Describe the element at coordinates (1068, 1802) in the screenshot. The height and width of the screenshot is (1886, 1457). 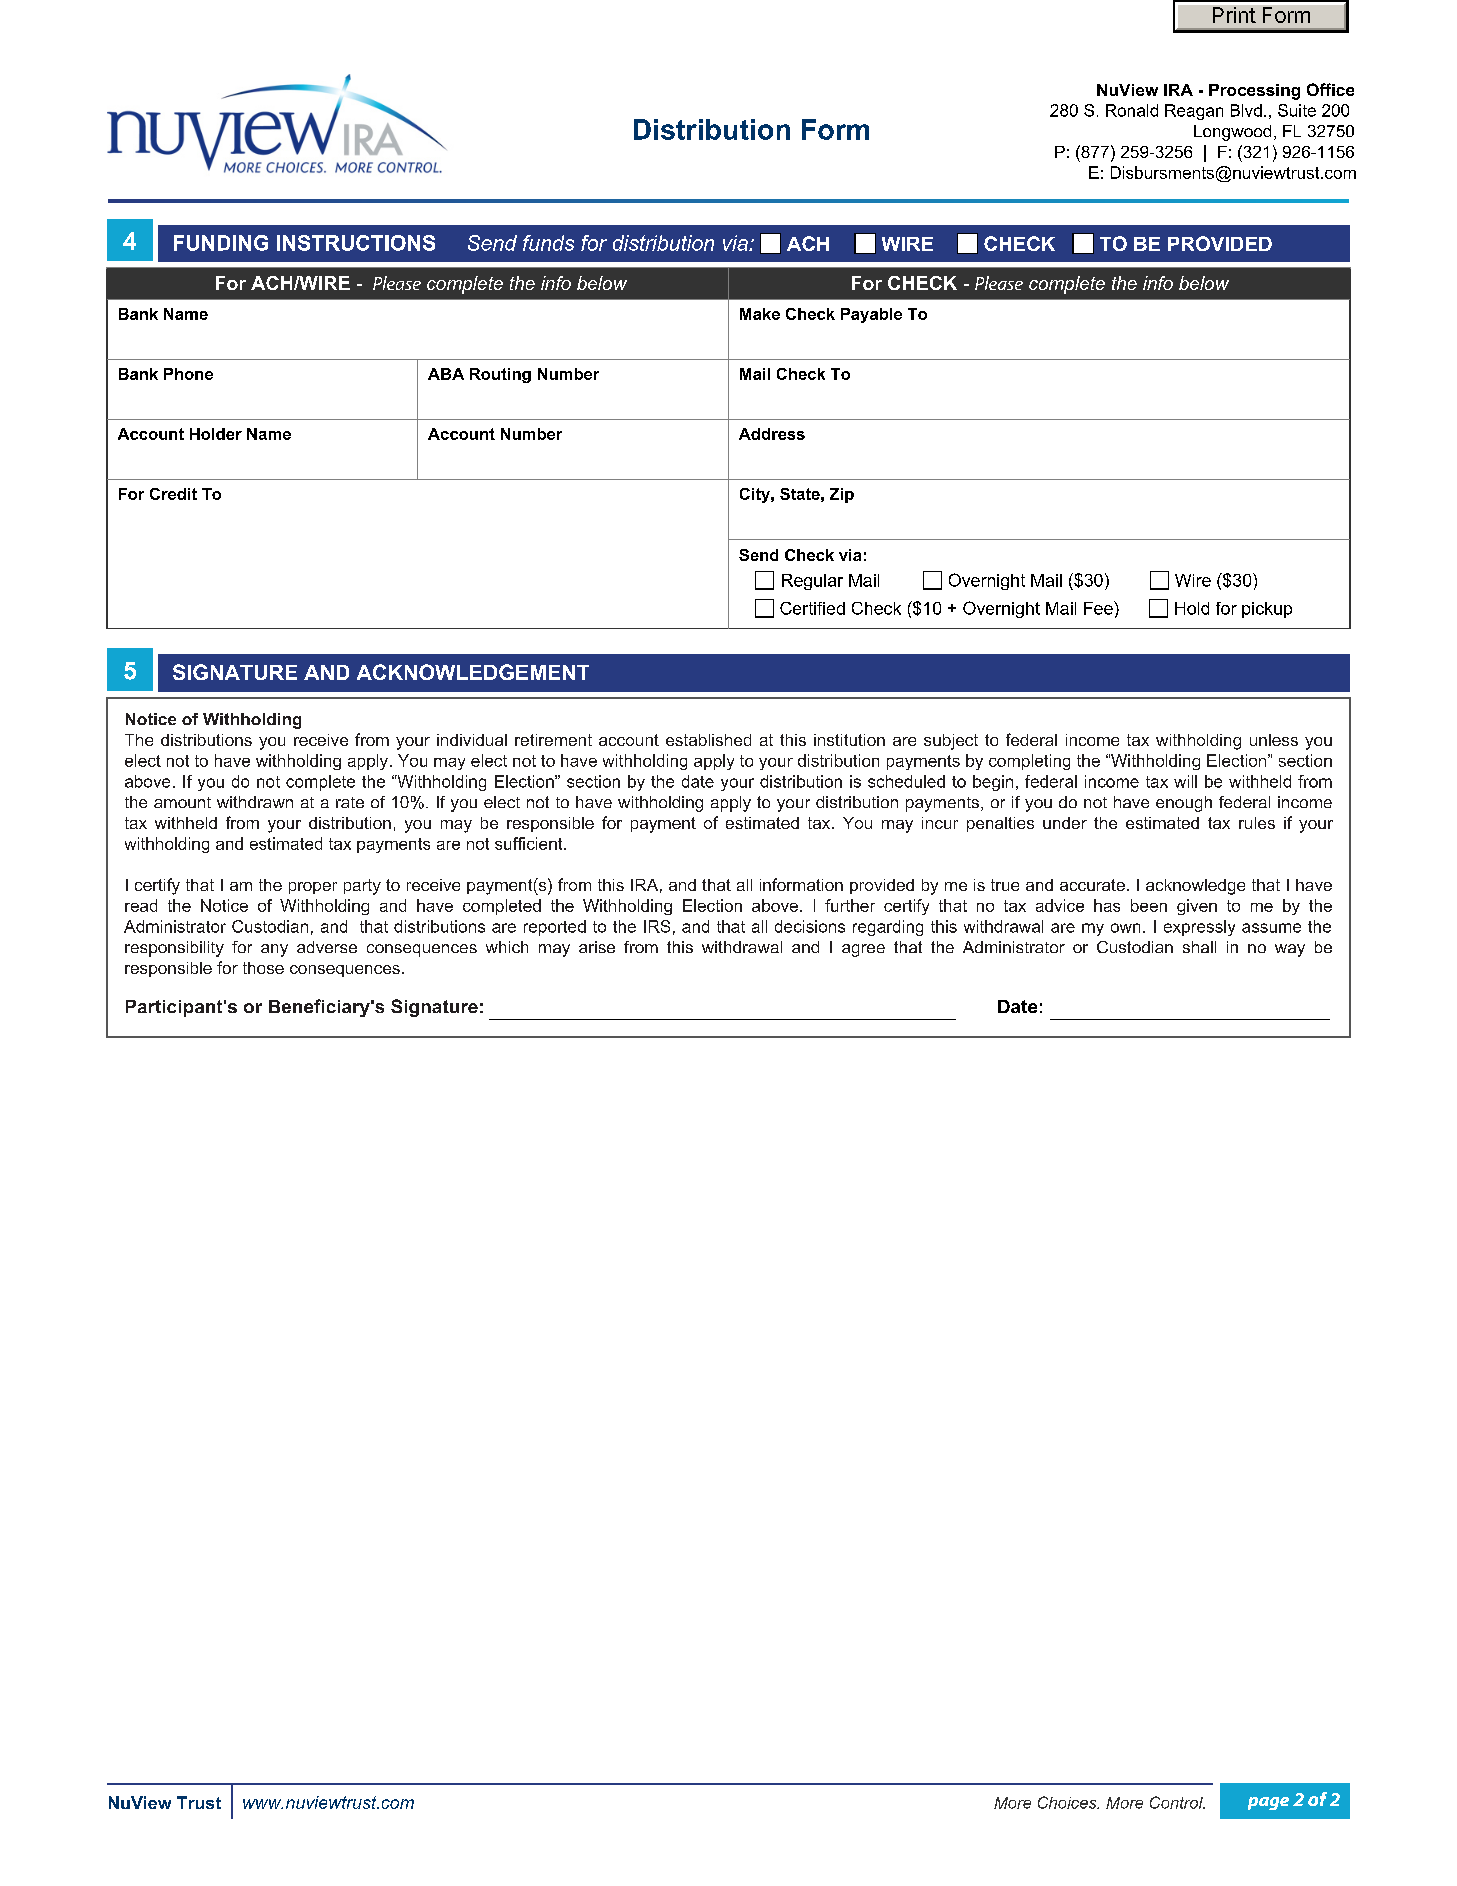
I see `Choices` at that location.
